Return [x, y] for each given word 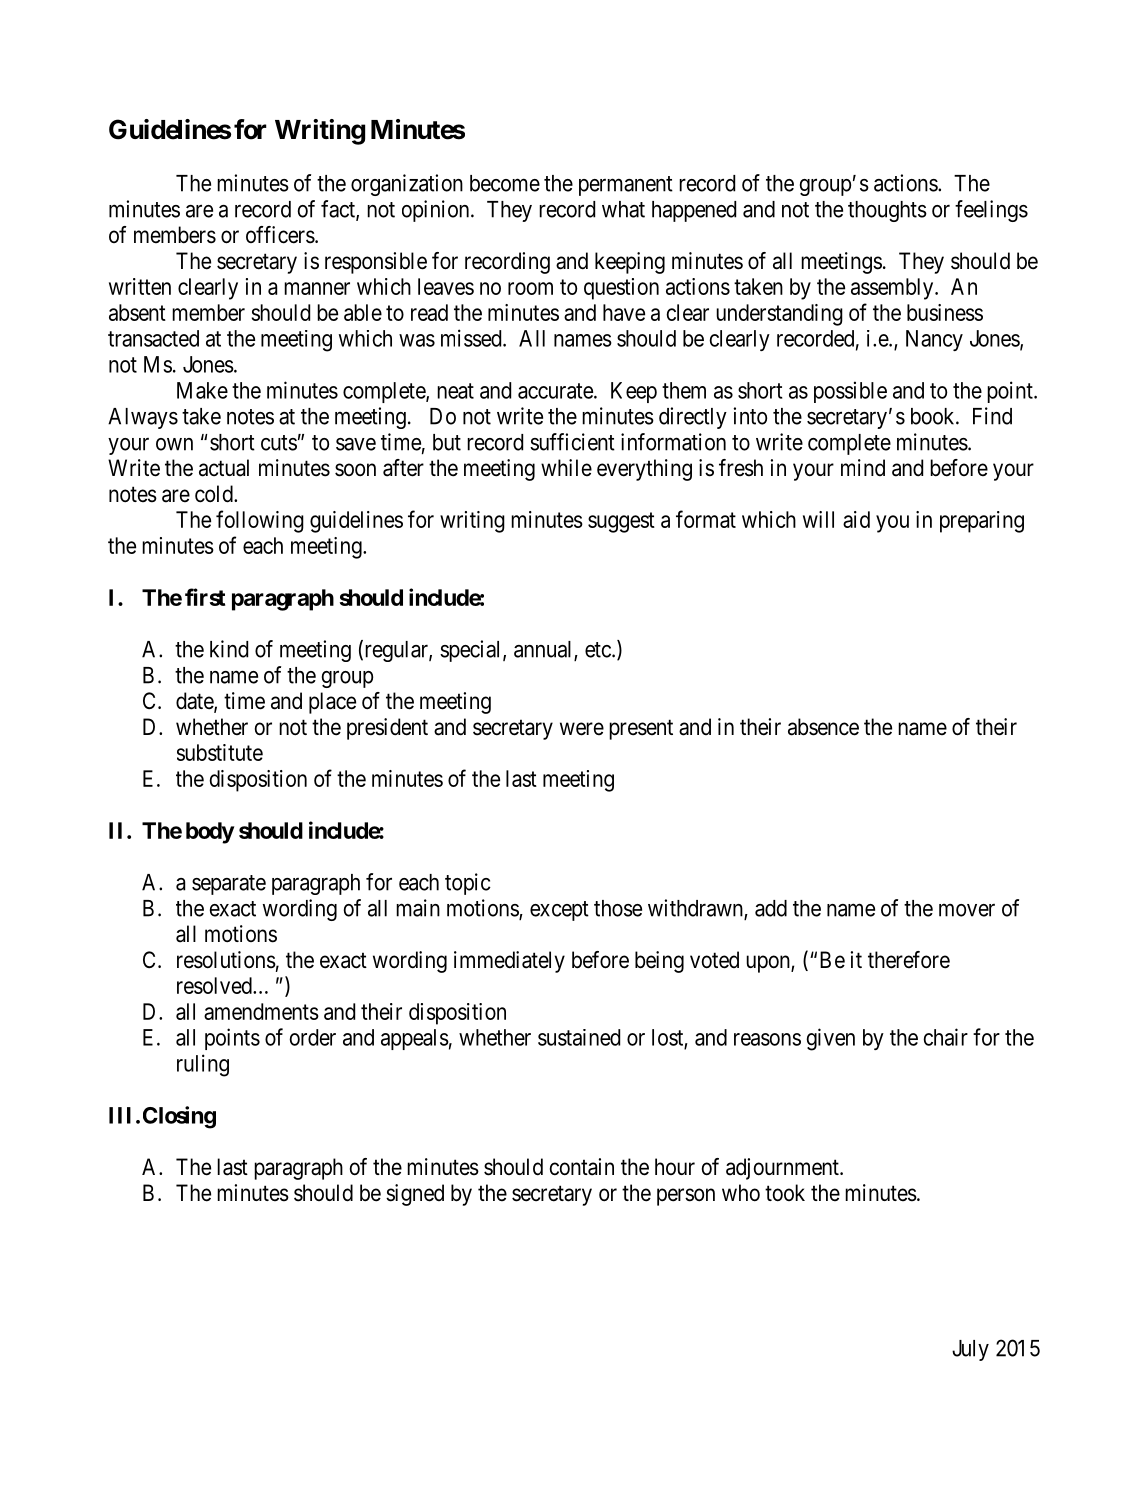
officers [280, 235]
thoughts [887, 211]
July [970, 1350]
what [623, 209]
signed [415, 1195]
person [686, 1197]
